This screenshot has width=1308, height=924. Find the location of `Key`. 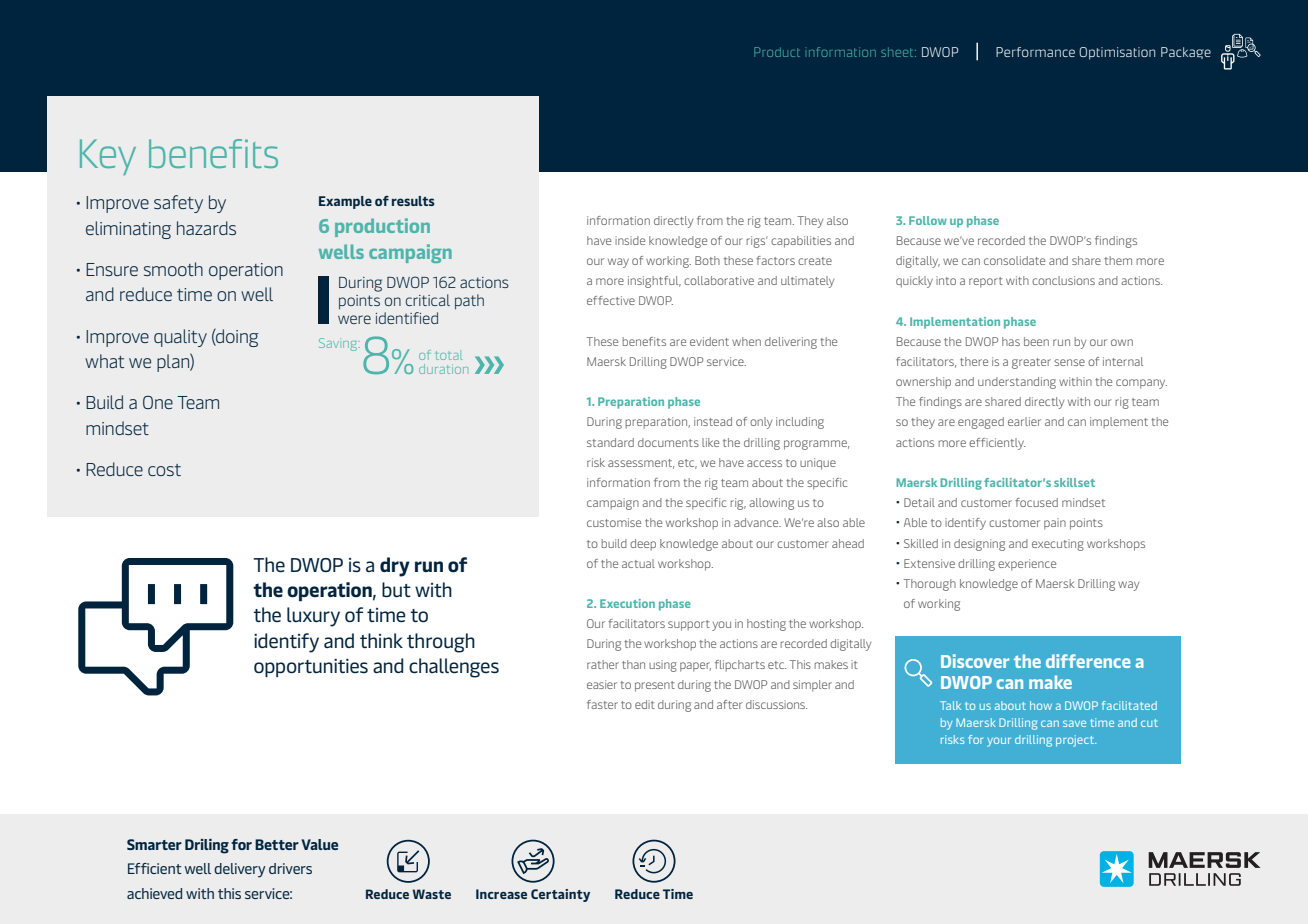

Key is located at coordinates (108, 157).
